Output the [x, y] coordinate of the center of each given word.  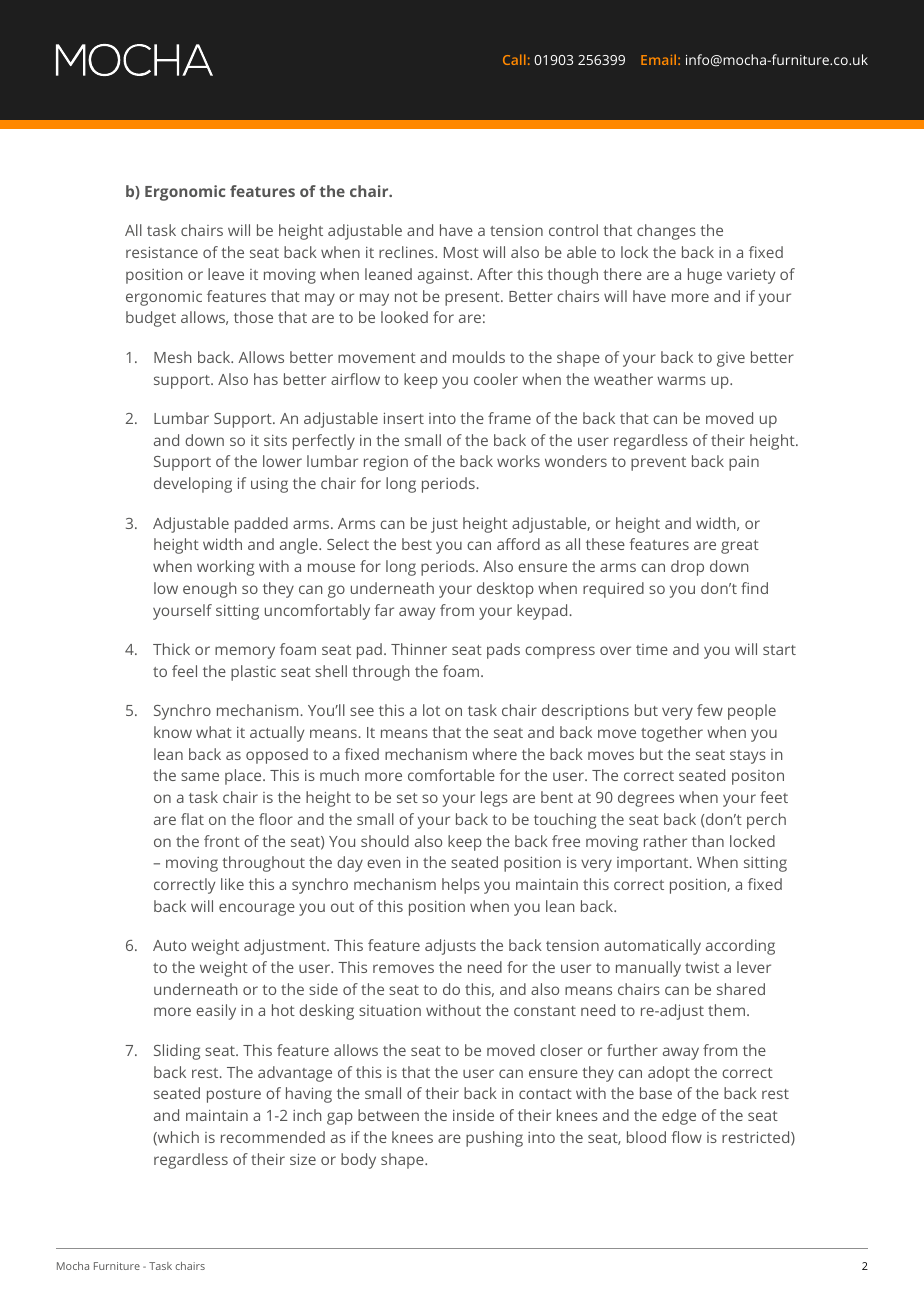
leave [226, 274]
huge [705, 276]
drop [687, 568]
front [222, 841]
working [225, 568]
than [708, 841]
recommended [273, 1137]
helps [461, 886]
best [417, 544]
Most [461, 252]
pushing [494, 1139]
